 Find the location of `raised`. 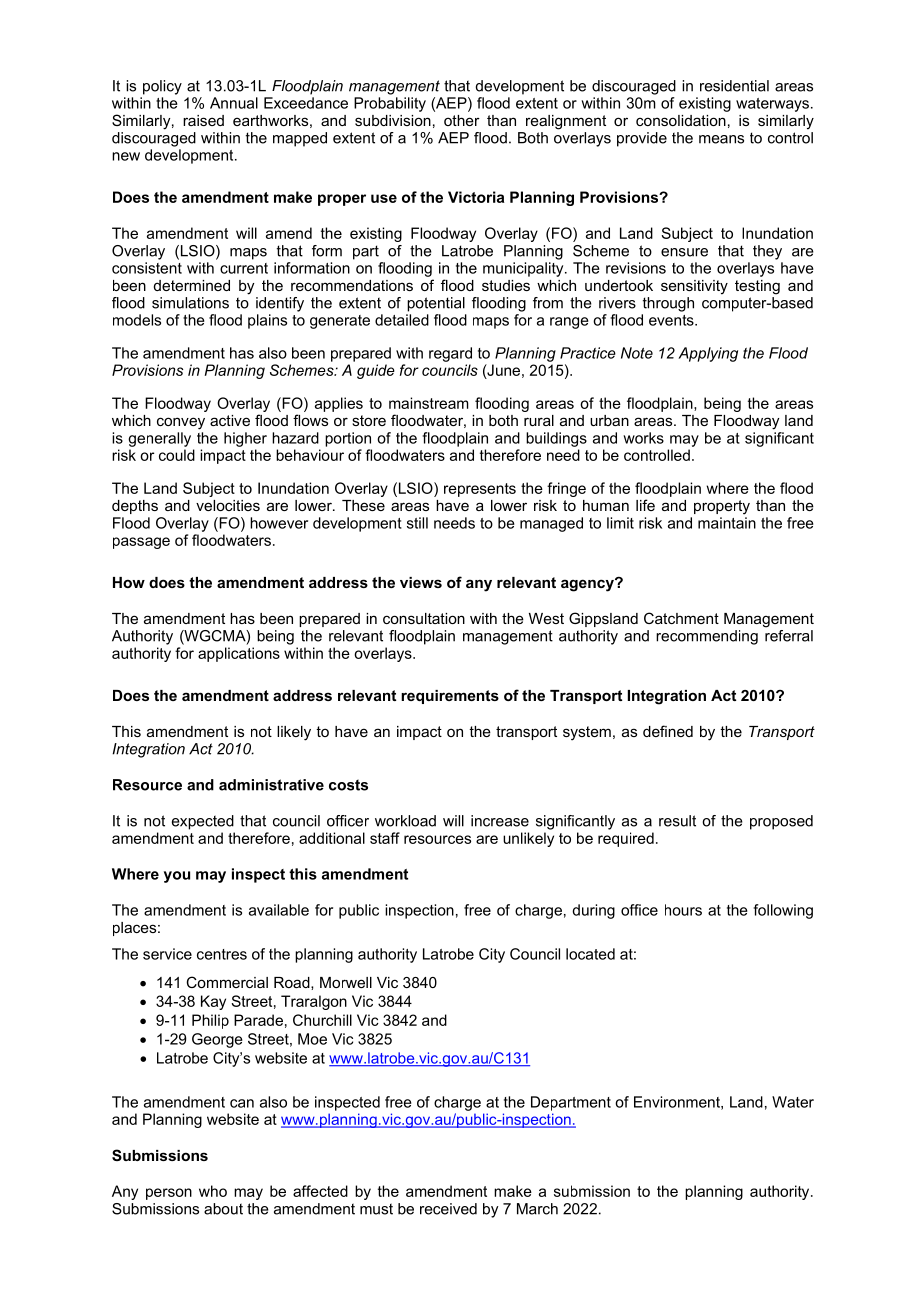

raised is located at coordinates (203, 120).
